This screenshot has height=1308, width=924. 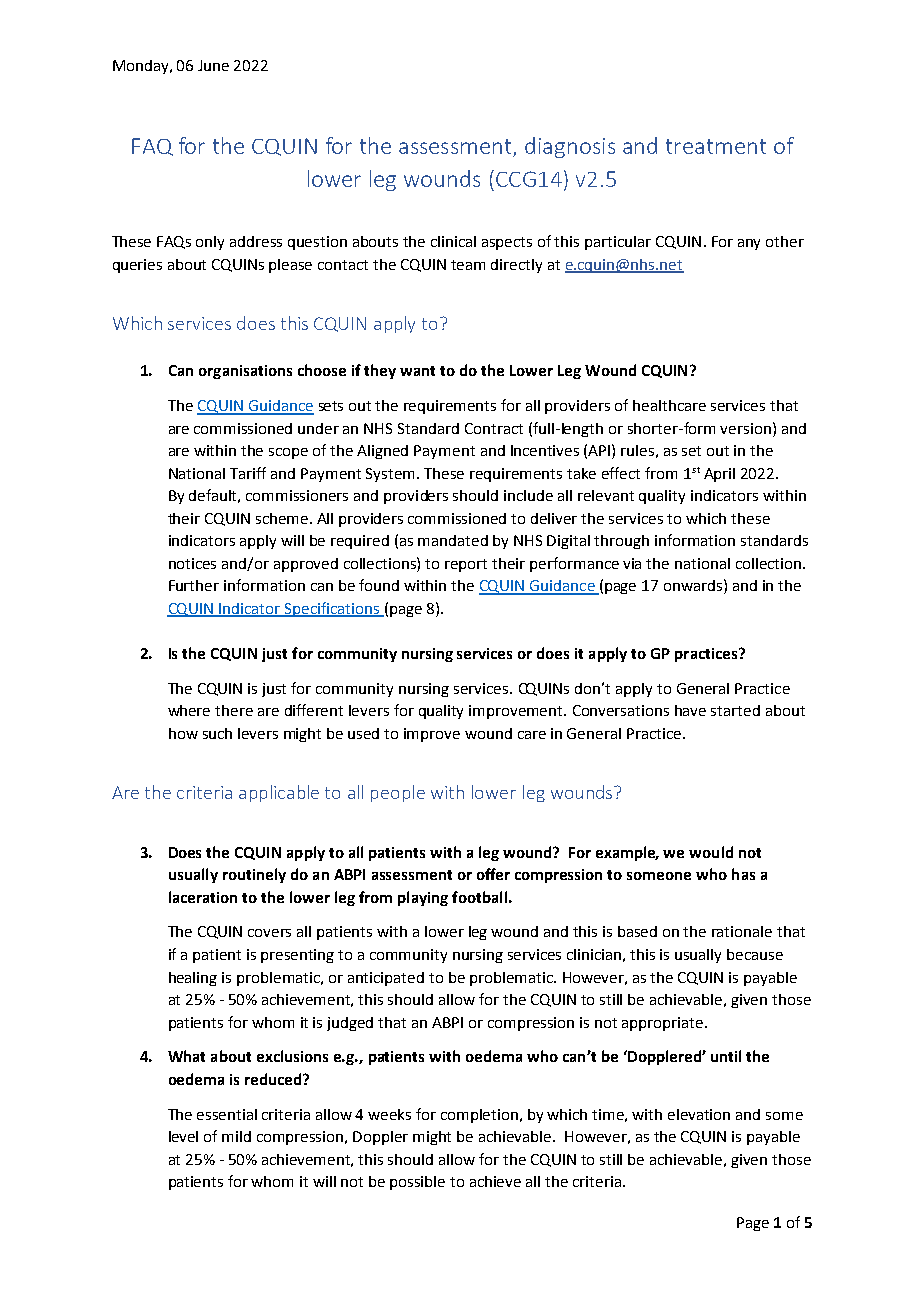 I want to click on Tariff, so click(x=248, y=473).
